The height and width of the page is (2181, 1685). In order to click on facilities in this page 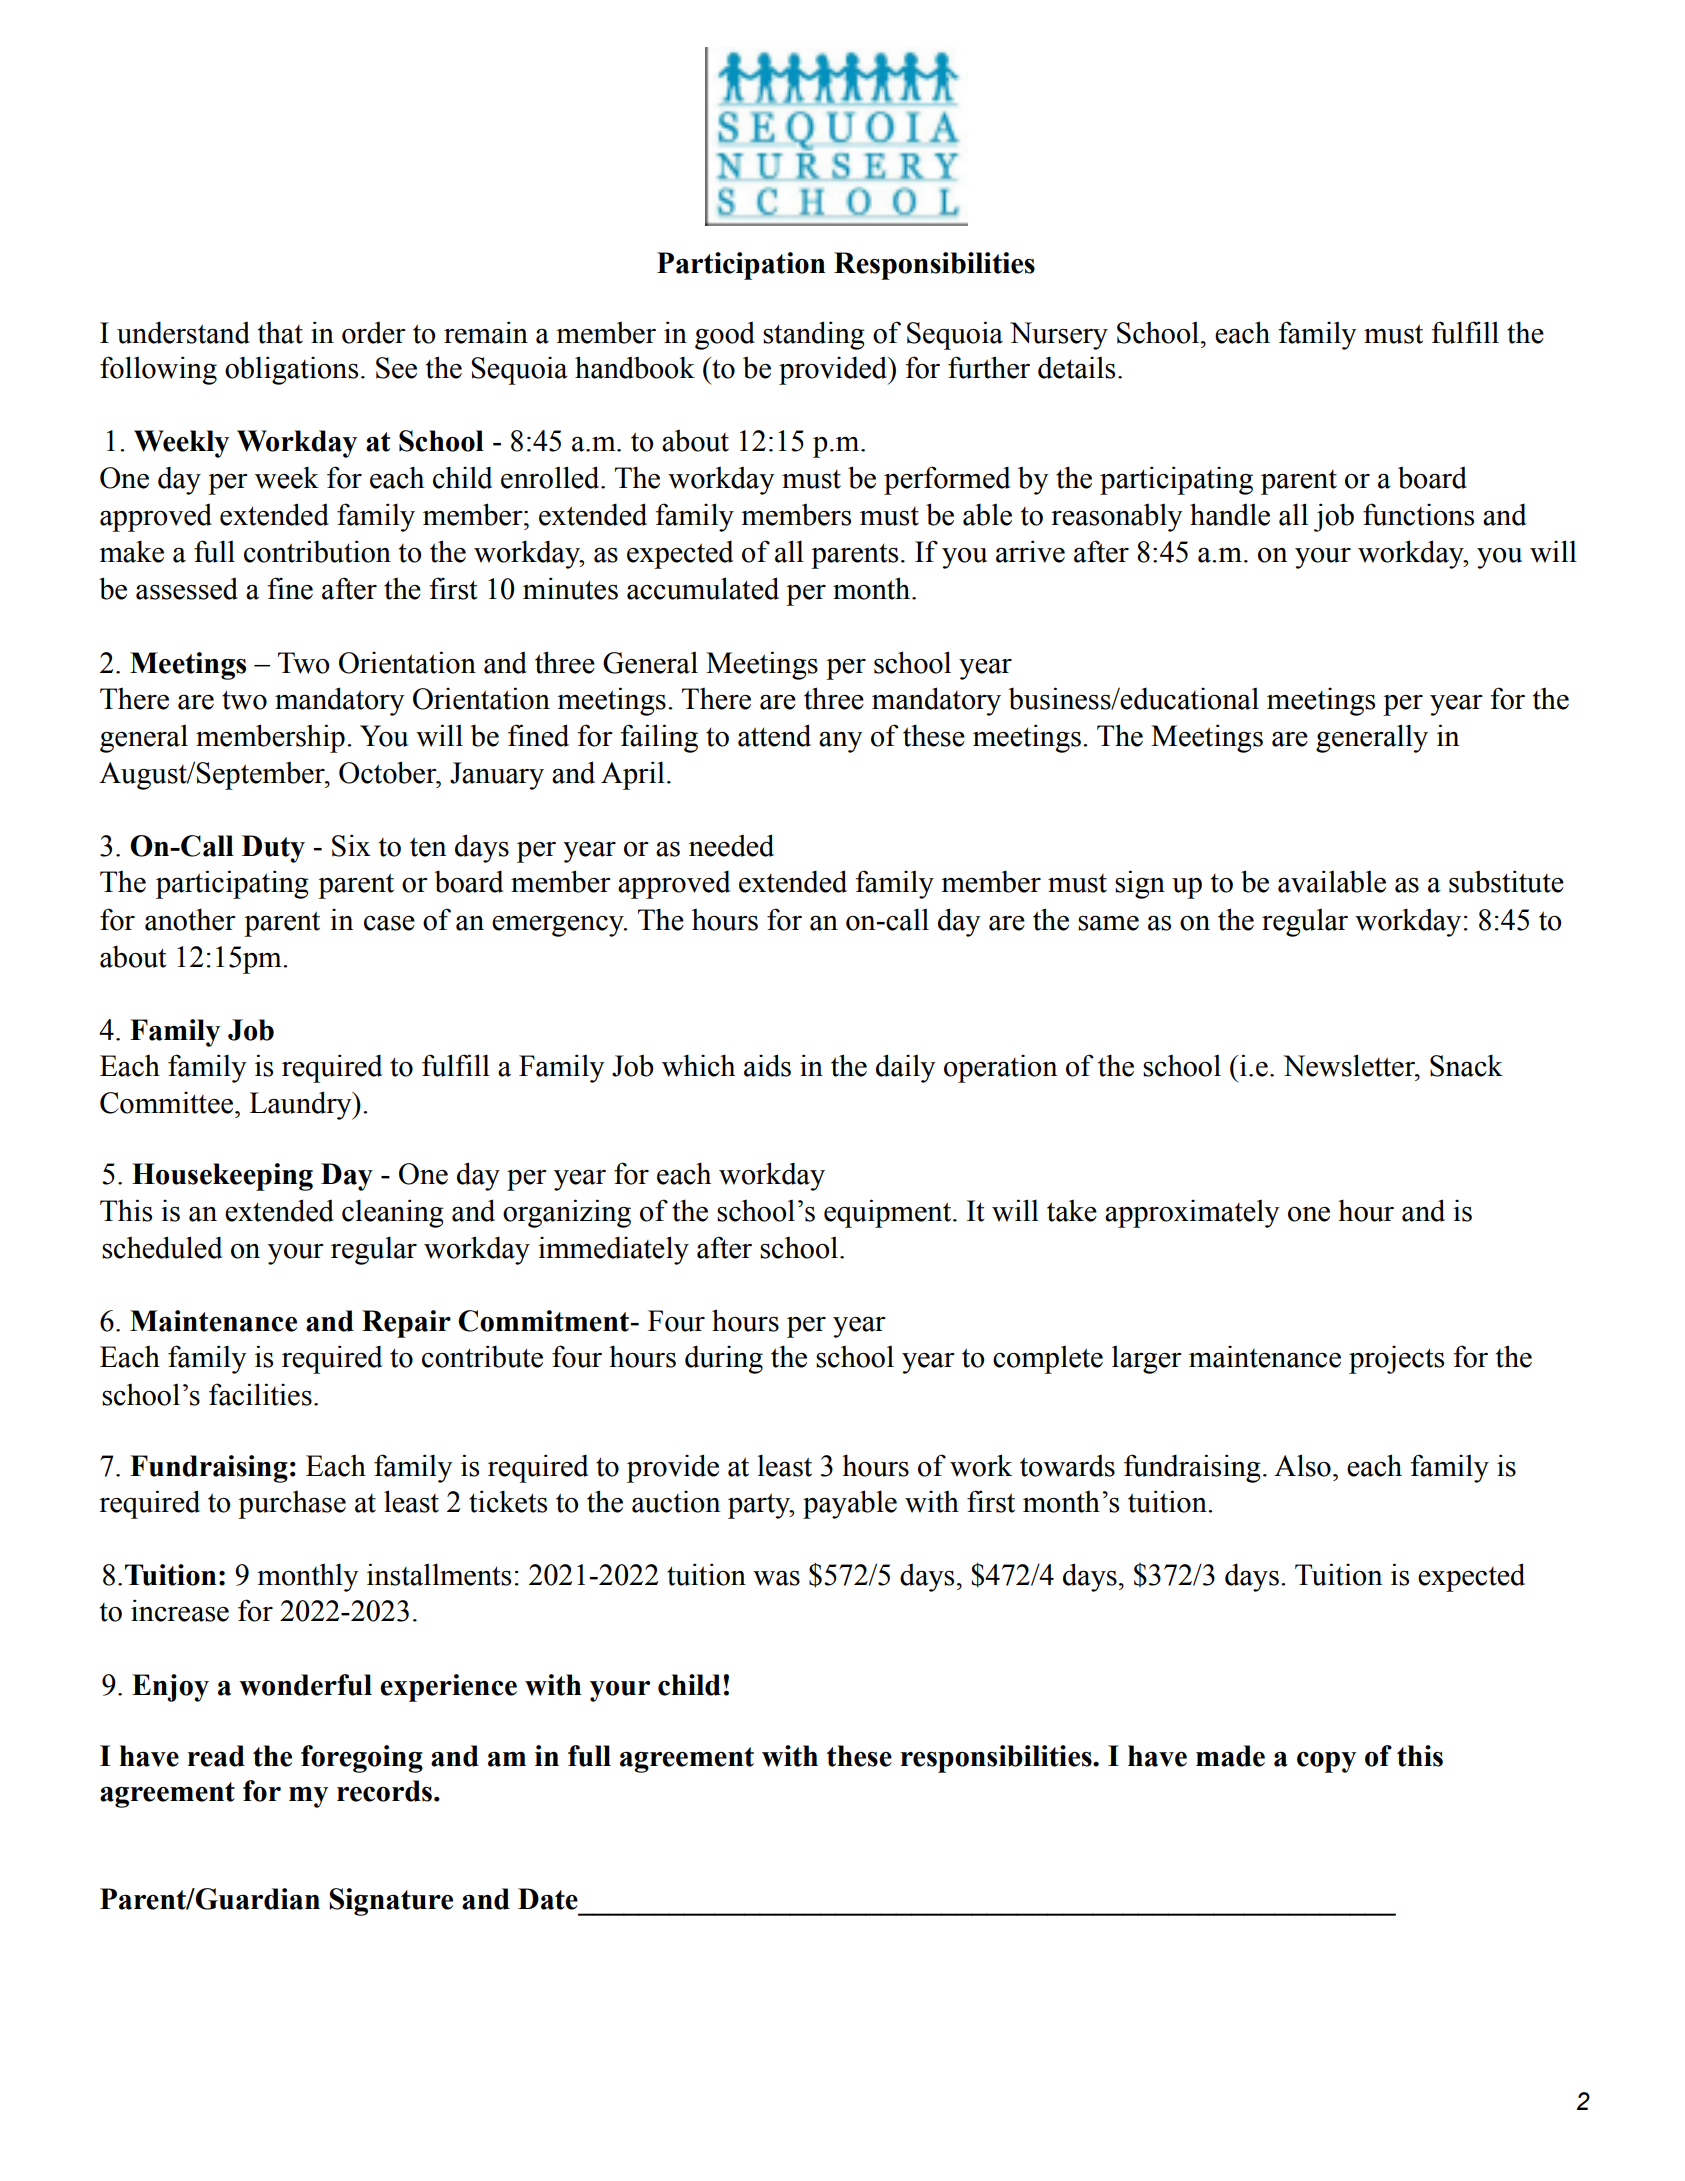, I will do `click(260, 1394)`.
